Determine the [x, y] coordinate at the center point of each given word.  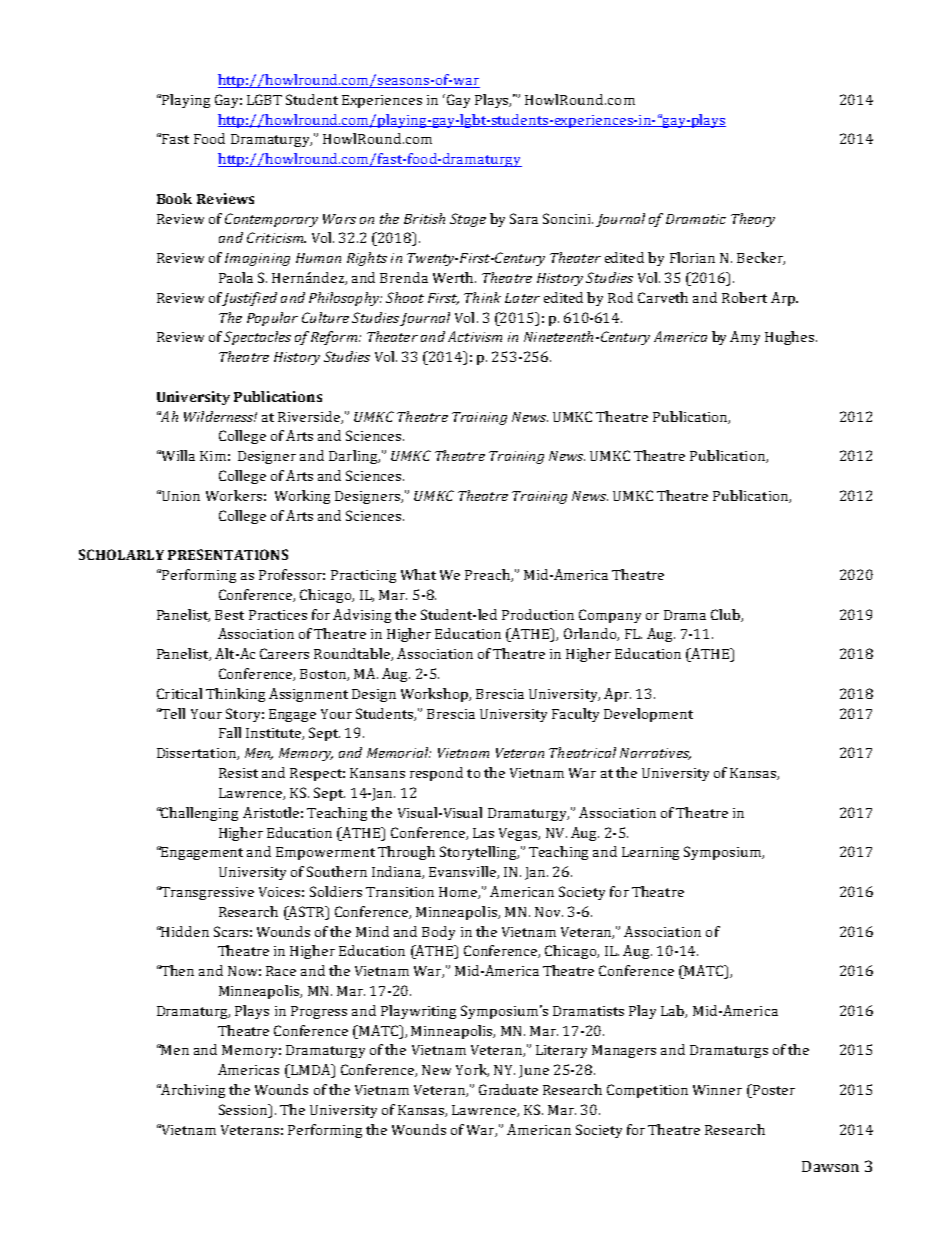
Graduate [508, 1089]
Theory [753, 220]
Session [244, 1109]
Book [174, 198]
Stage [468, 220]
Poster [773, 1091]
